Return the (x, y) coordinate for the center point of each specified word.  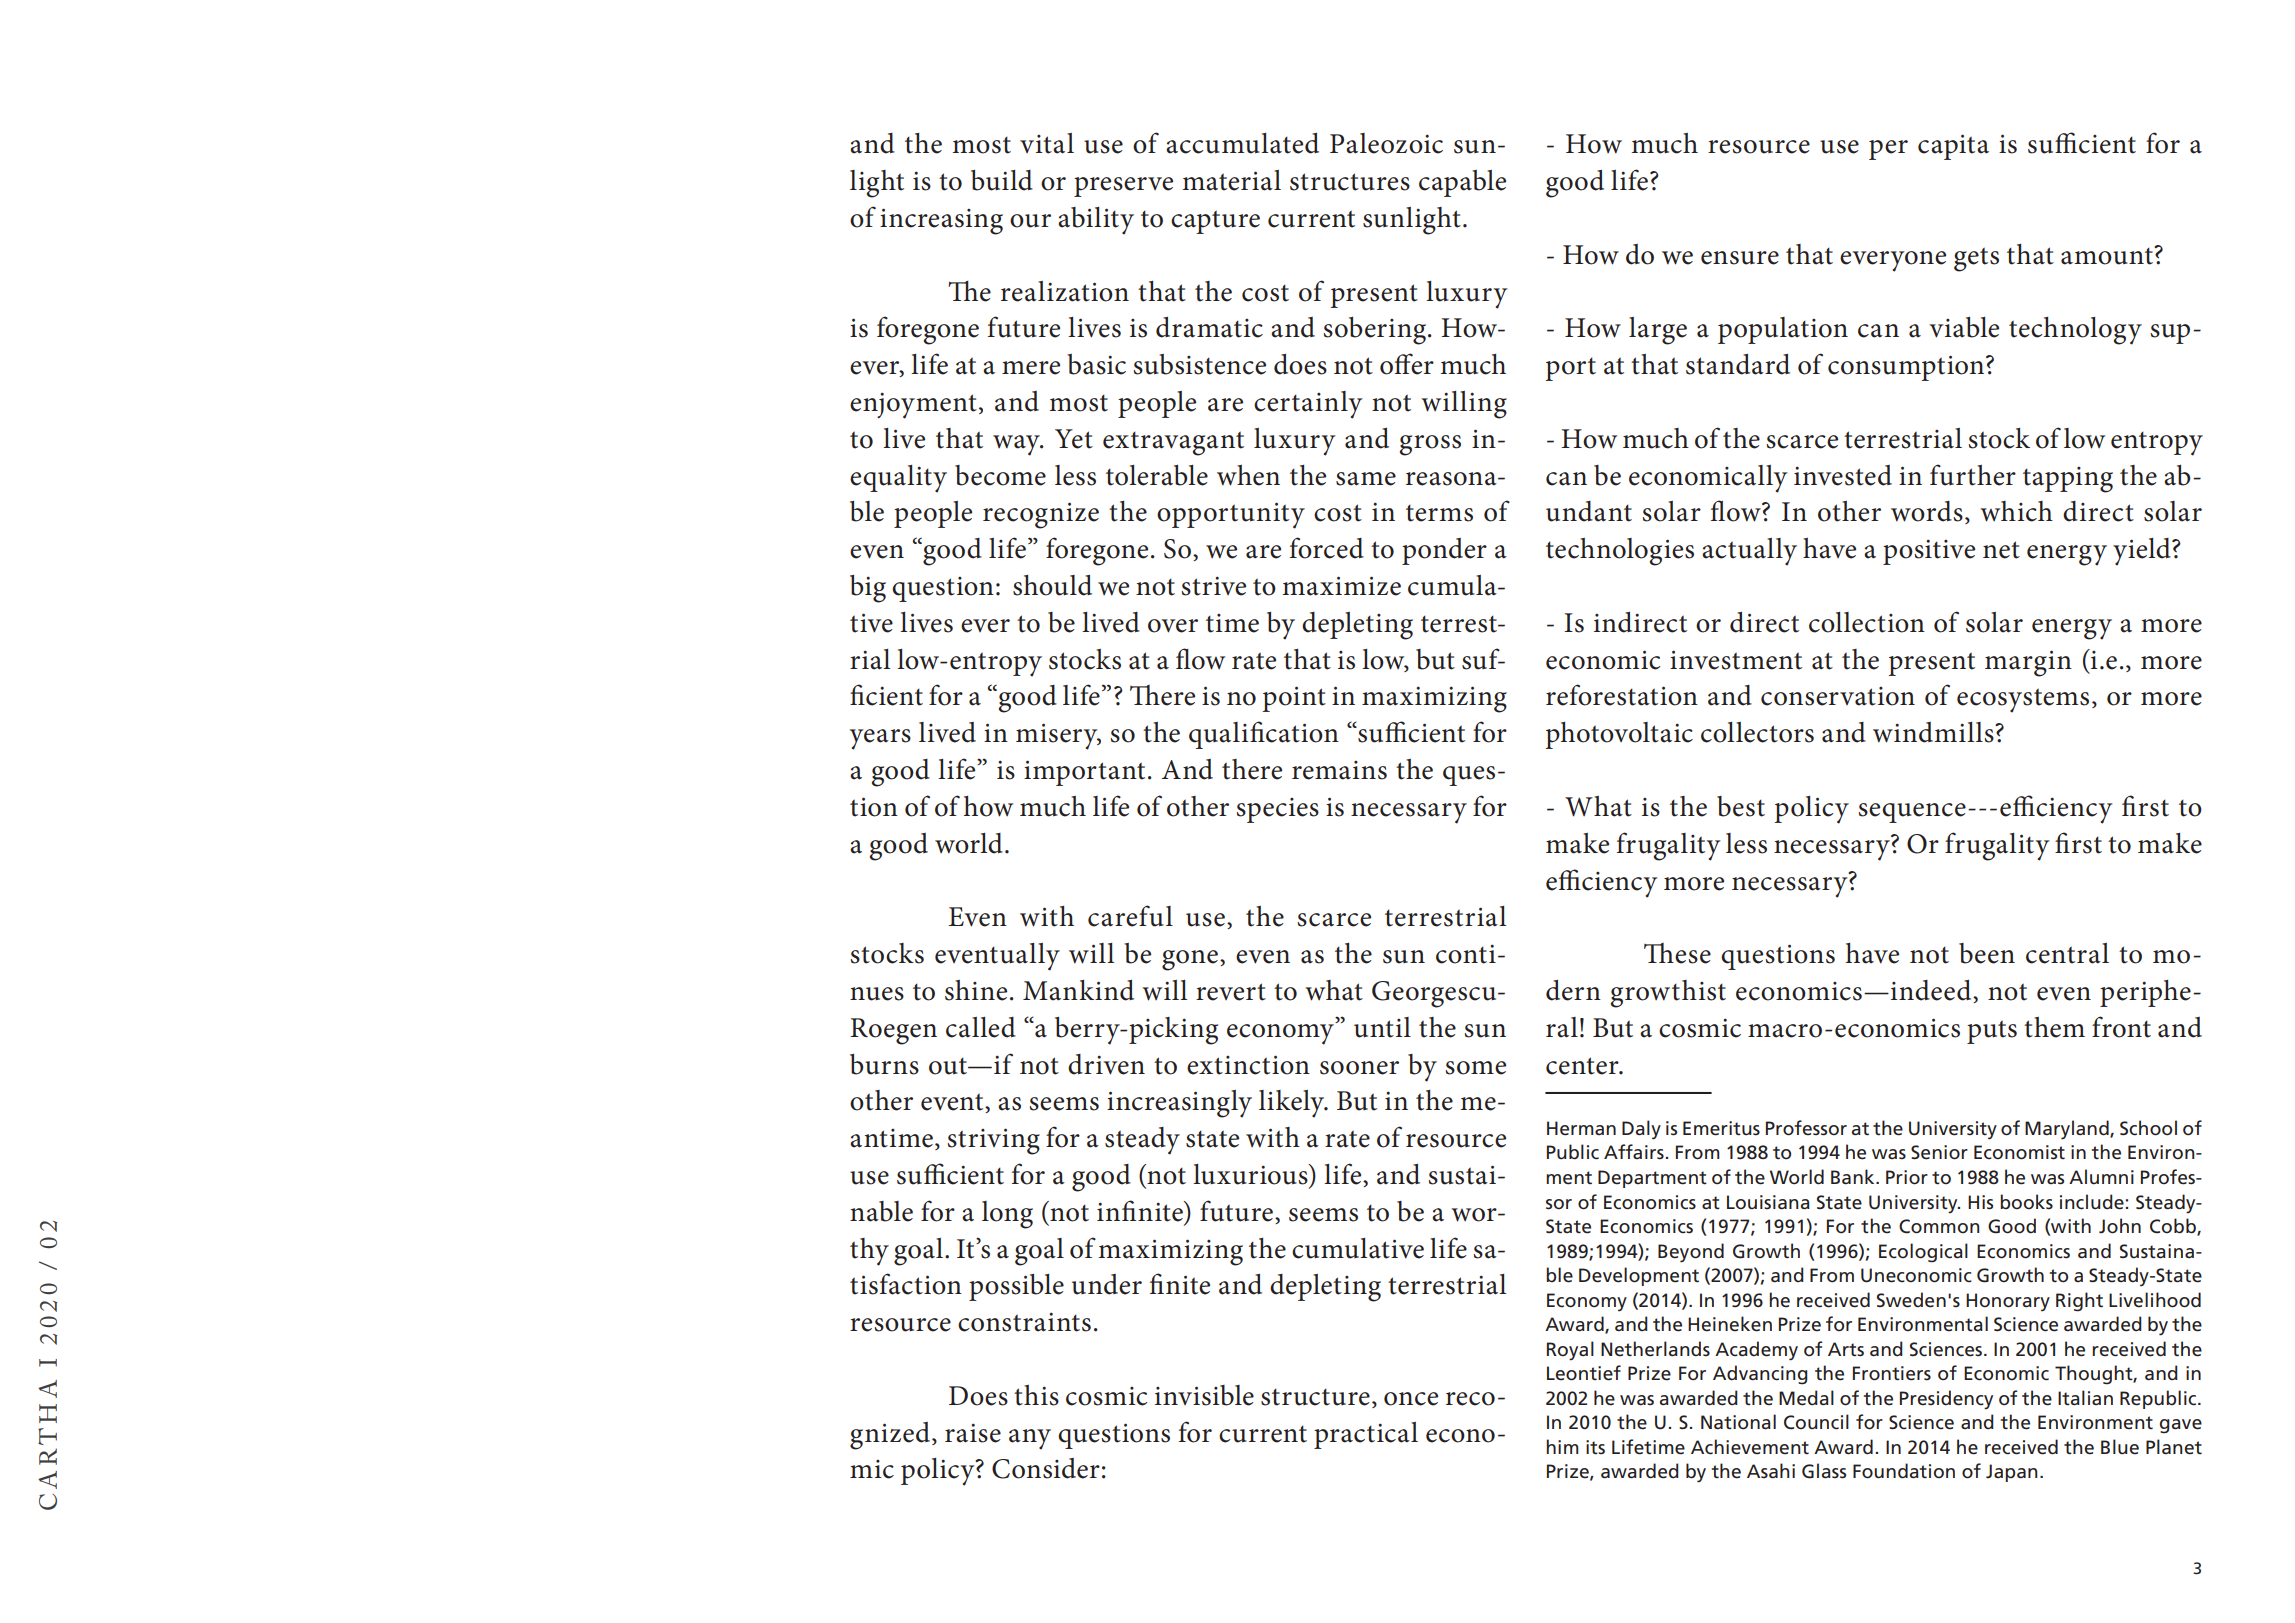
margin (2028, 663)
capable (1462, 183)
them (2054, 1027)
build (1002, 180)
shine (976, 990)
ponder (1444, 551)
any (1030, 1439)
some (1475, 1068)
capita (1953, 147)
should (1052, 585)
